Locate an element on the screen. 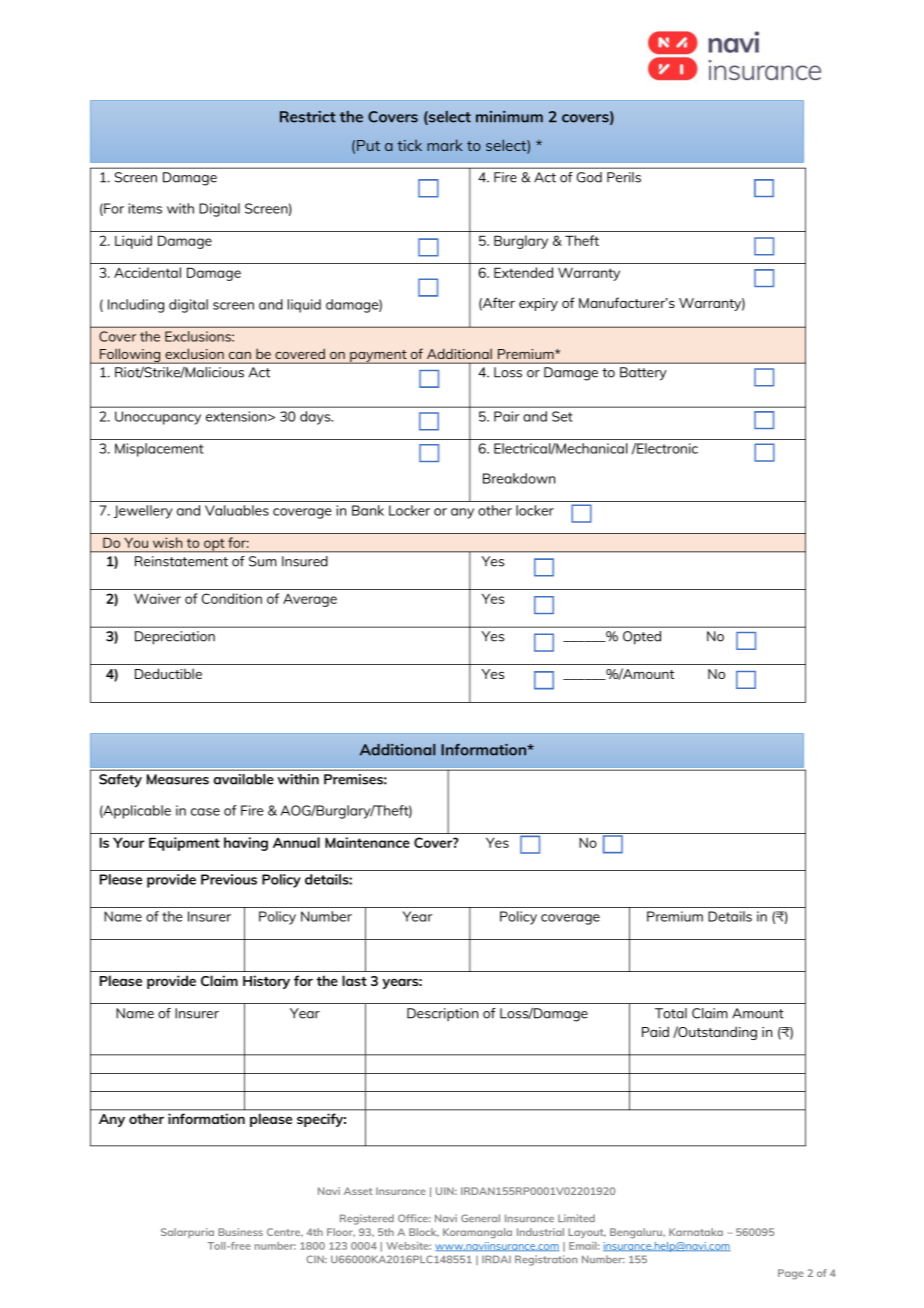 This screenshot has height=1308, width=924. Perils is located at coordinates (624, 177).
